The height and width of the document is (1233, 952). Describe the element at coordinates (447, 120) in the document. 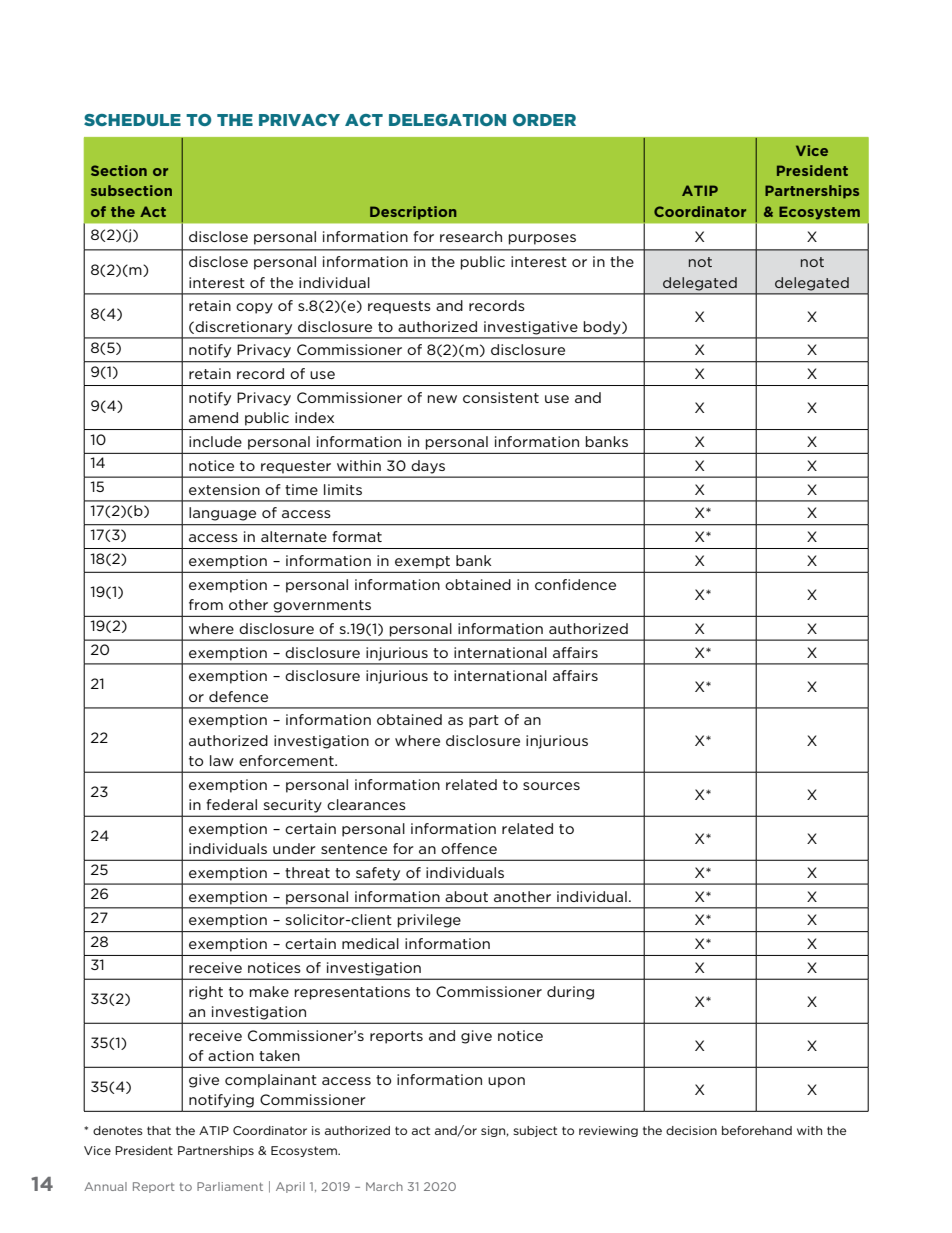

I see `DELEGATION` at that location.
